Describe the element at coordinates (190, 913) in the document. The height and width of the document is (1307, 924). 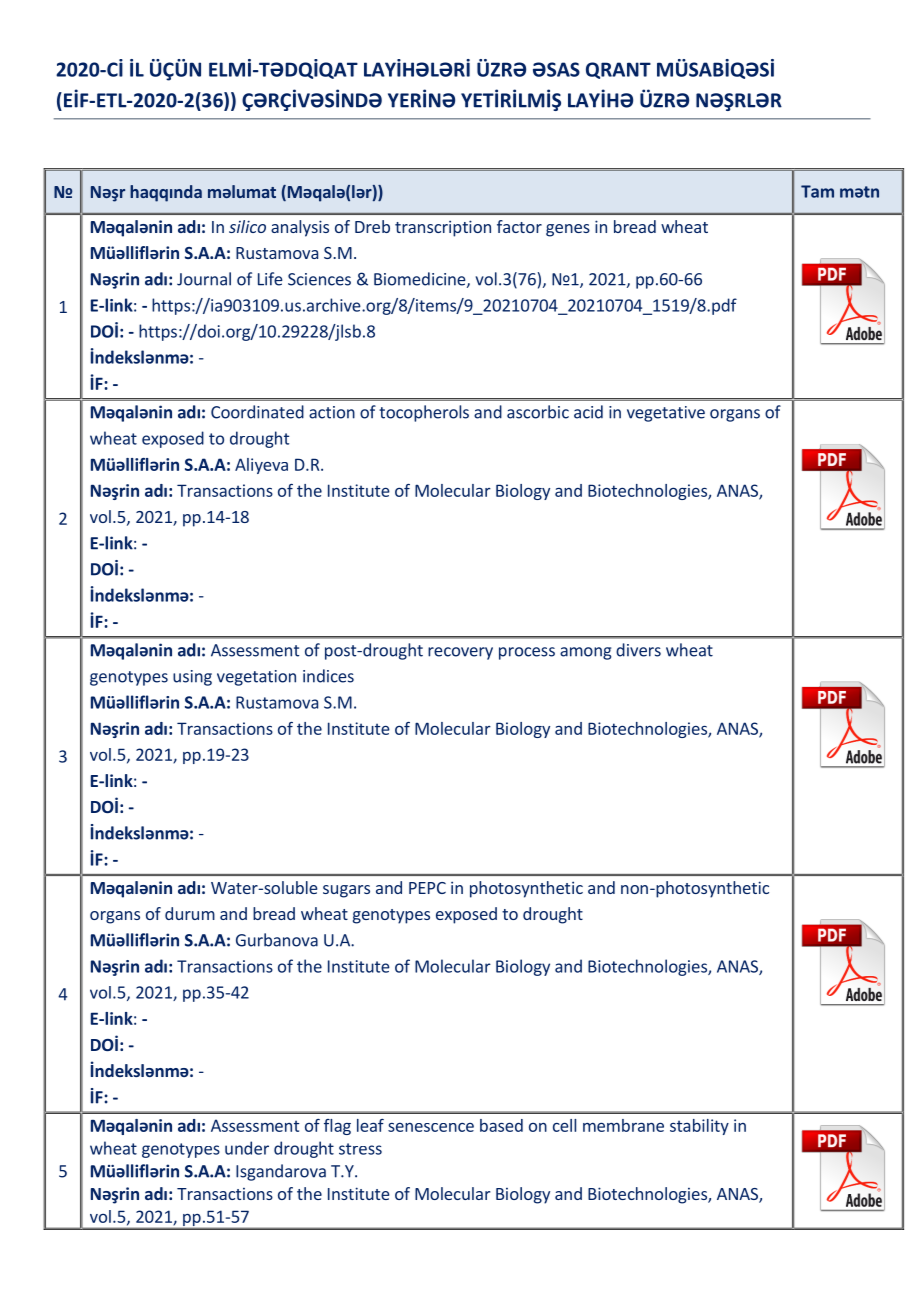
I see `durum` at that location.
